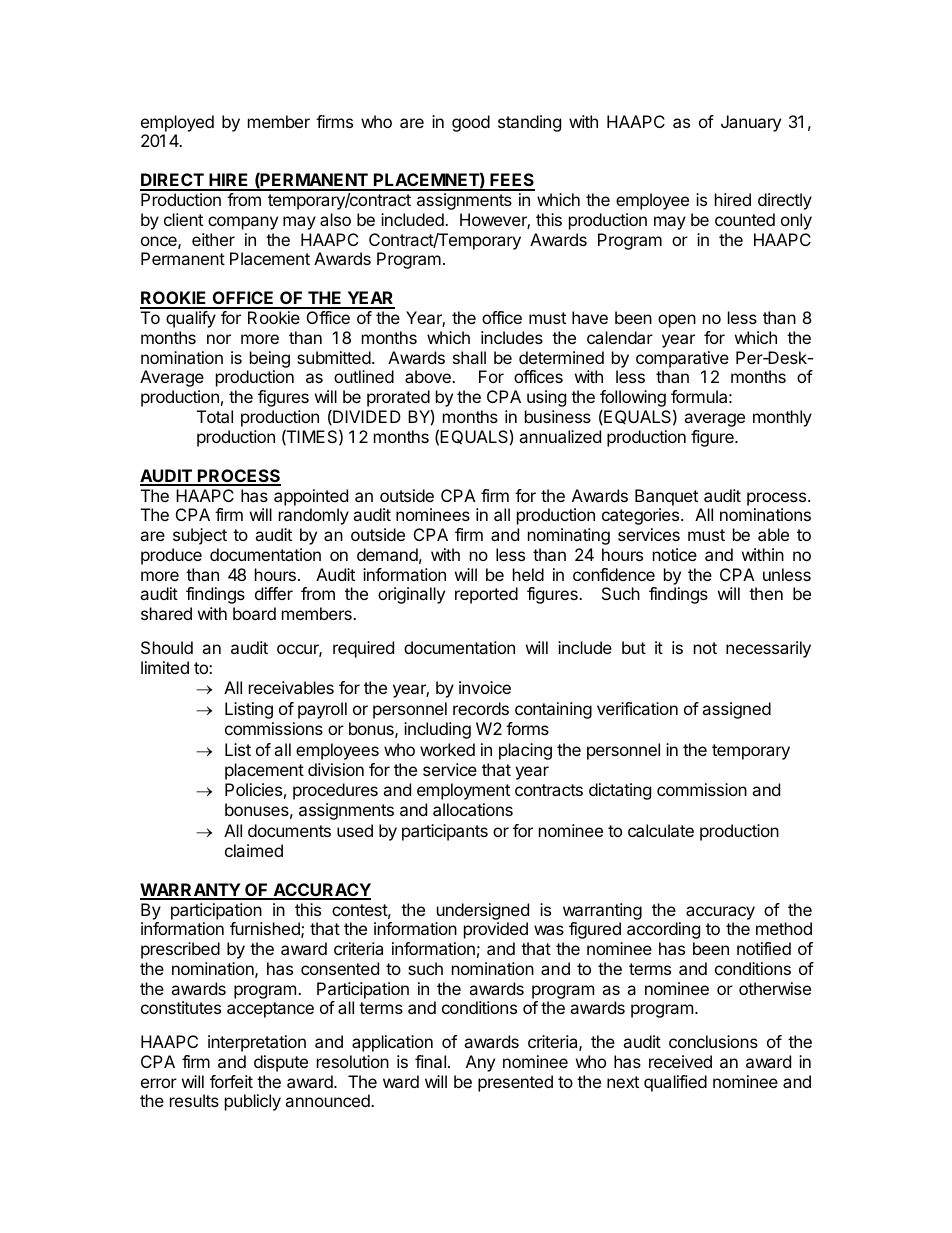 The height and width of the screenshot is (1233, 952). Describe the element at coordinates (471, 123) in the screenshot. I see `good` at that location.
